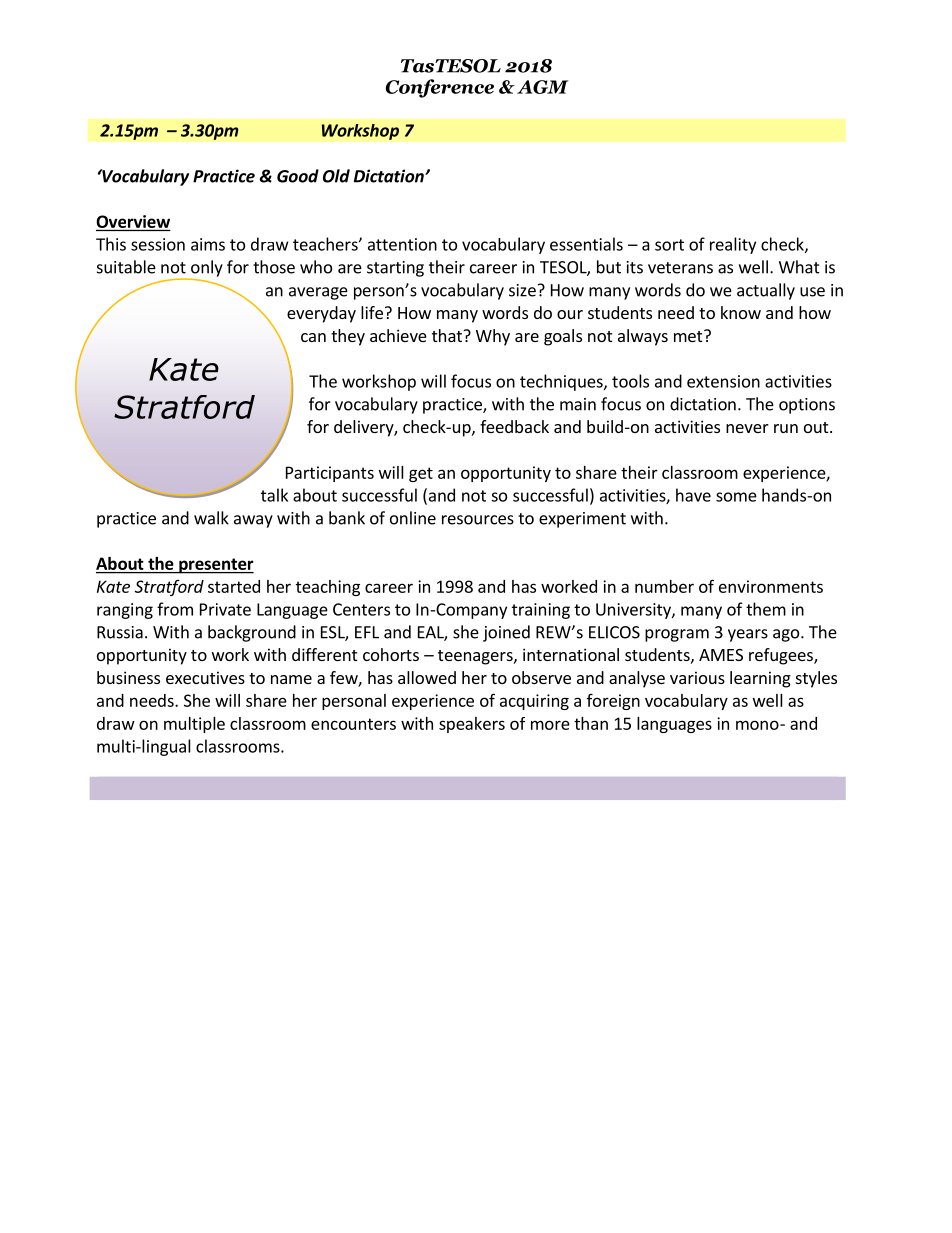  What do you see at coordinates (298, 176) in the screenshot?
I see `Good` at bounding box center [298, 176].
